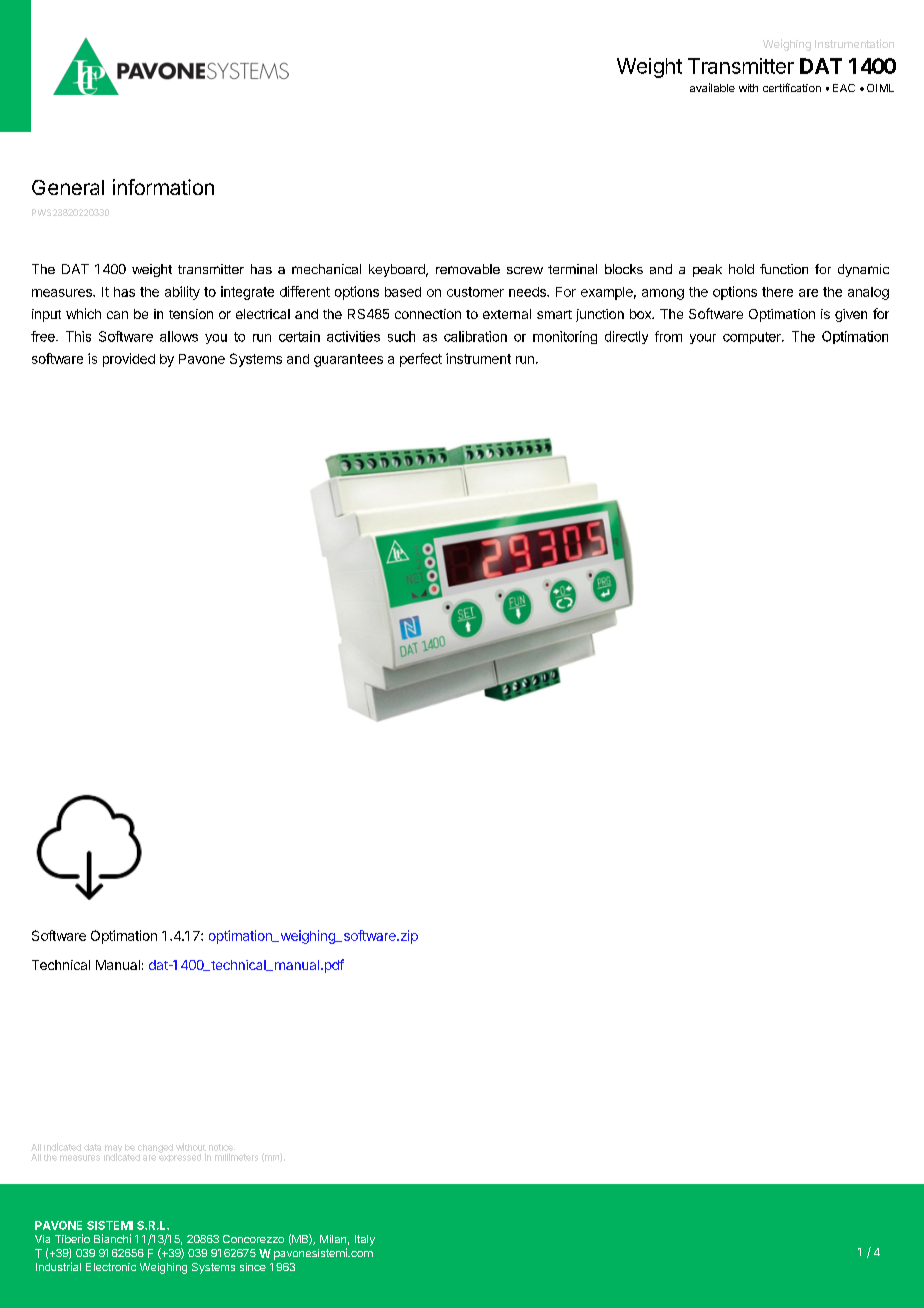  Describe the element at coordinates (468, 269) in the page. I see `removable` at that location.
